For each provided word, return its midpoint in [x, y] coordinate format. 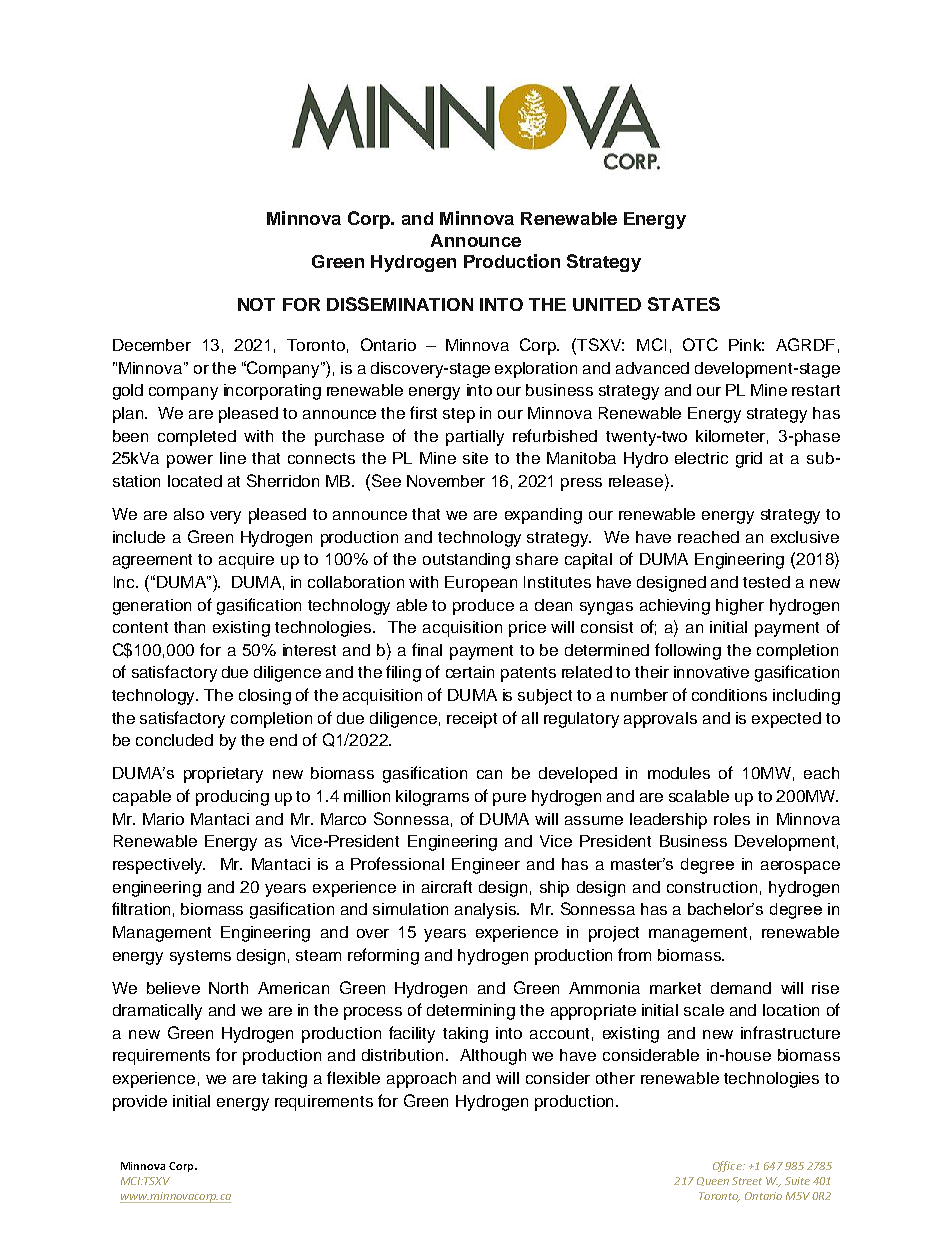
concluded [174, 740]
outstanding [466, 561]
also [189, 514]
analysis [486, 911]
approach [421, 1080]
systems [200, 957]
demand [741, 988]
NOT [256, 304]
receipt [472, 720]
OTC [700, 344]
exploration [536, 370]
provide [140, 1103]
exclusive [805, 537]
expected [786, 720]
